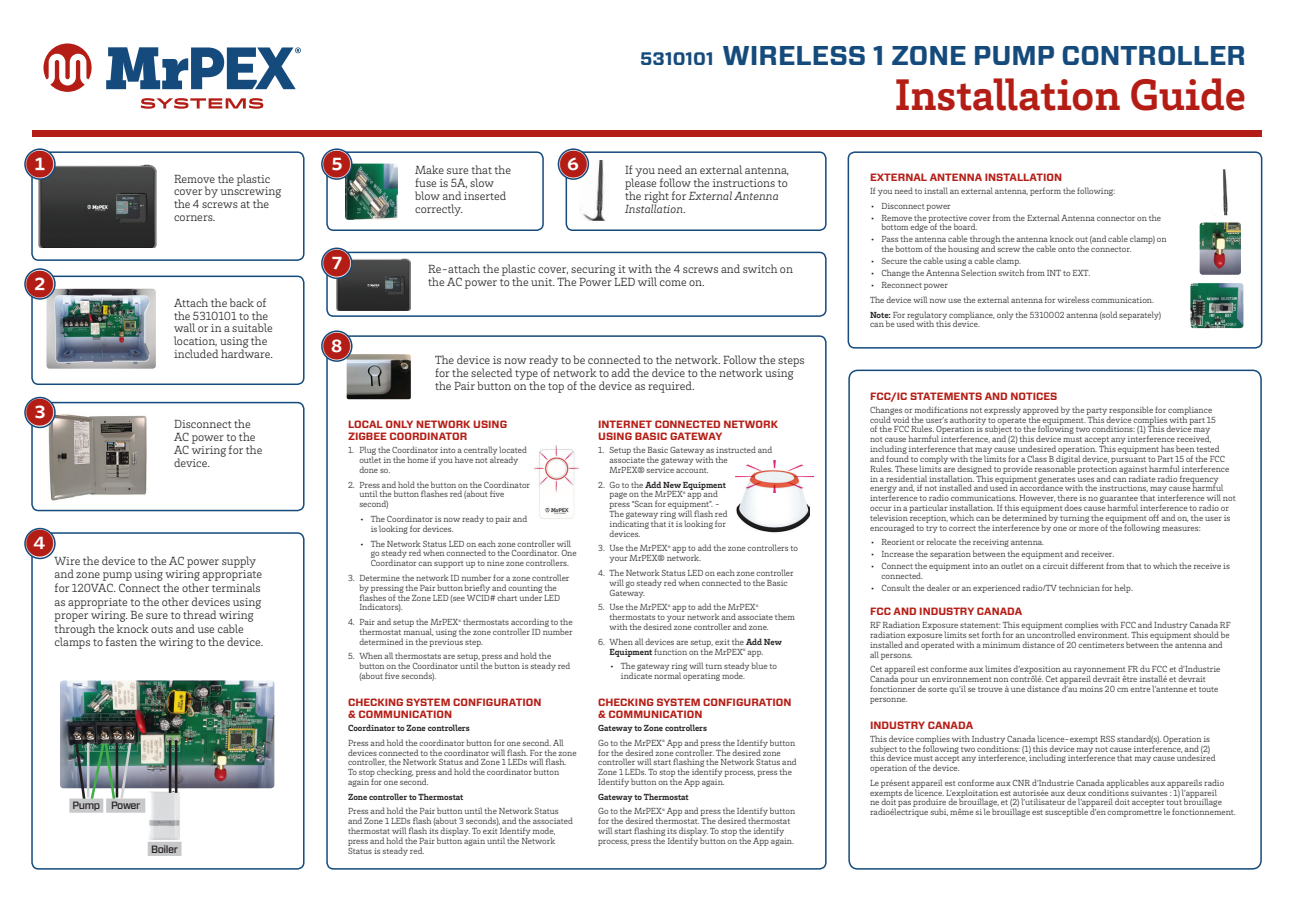 The width and height of the screenshot is (1297, 924). Describe the element at coordinates (429, 169) in the screenshot. I see `Make` at that location.
